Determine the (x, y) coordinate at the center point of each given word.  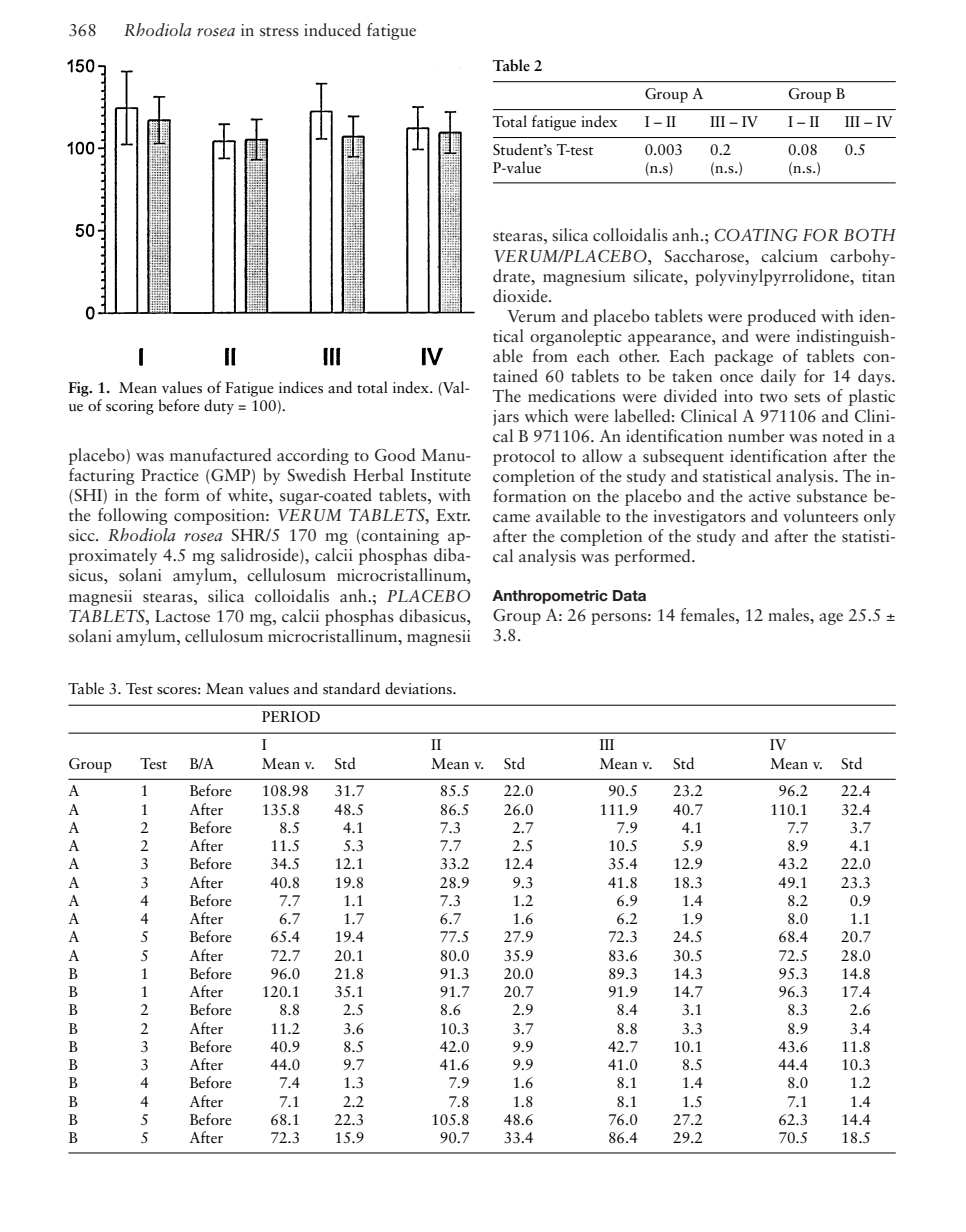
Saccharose (706, 256)
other (639, 355)
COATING (755, 235)
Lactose (182, 616)
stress (279, 32)
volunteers (820, 516)
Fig (79, 389)
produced (781, 317)
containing (400, 537)
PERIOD (291, 717)
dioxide (521, 296)
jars (506, 418)
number (756, 436)
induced (332, 30)
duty (219, 407)
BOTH (870, 235)
